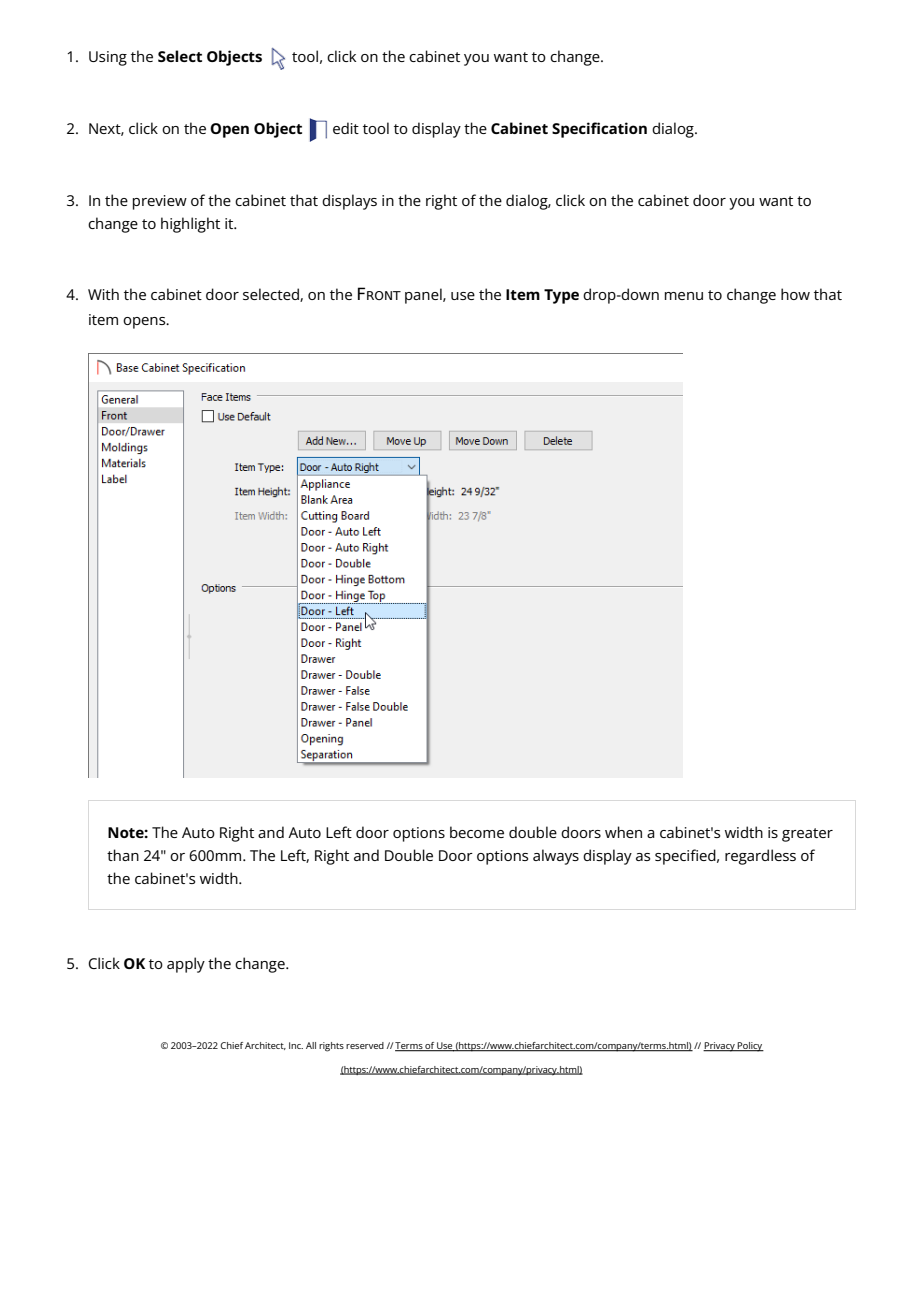 Image resolution: width=924 pixels, height=1308 pixels. Describe the element at coordinates (424, 296) in the image. I see `panel` at that location.
